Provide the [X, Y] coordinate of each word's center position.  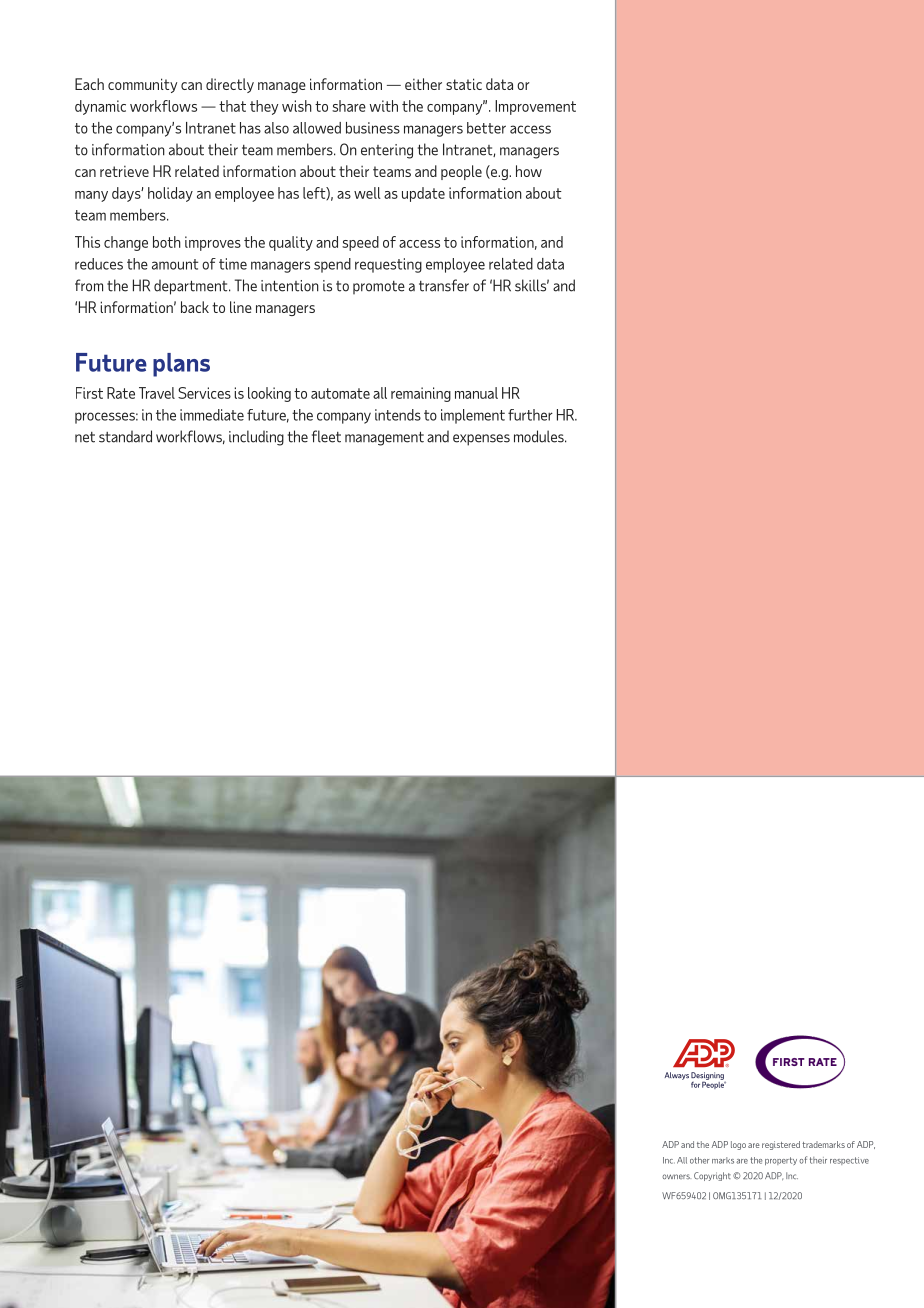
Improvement [535, 107]
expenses [481, 440]
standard [125, 436]
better [486, 128]
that [232, 106]
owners [676, 1176]
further [530, 415]
